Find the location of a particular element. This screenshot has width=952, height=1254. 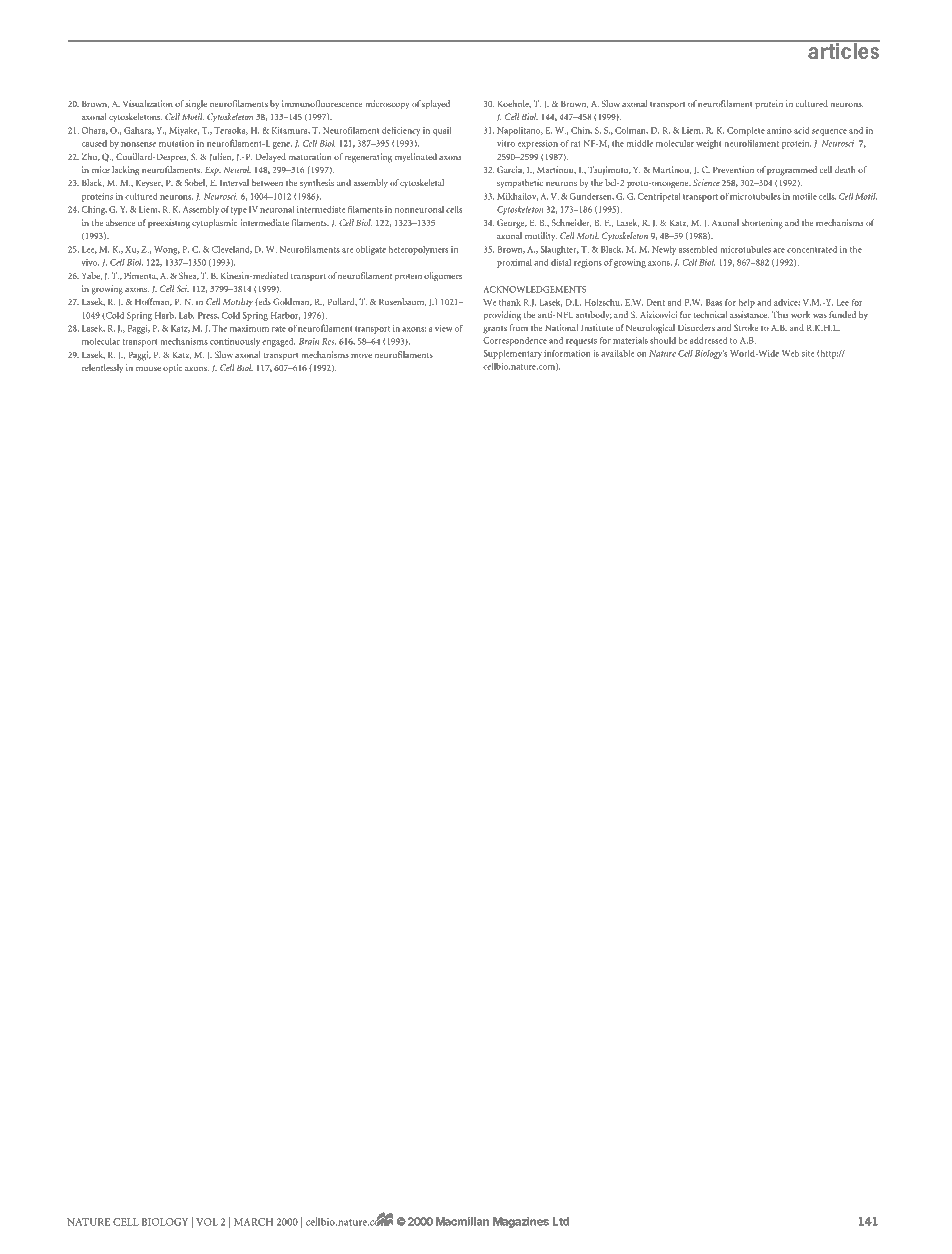

single is located at coordinates (196, 105).
